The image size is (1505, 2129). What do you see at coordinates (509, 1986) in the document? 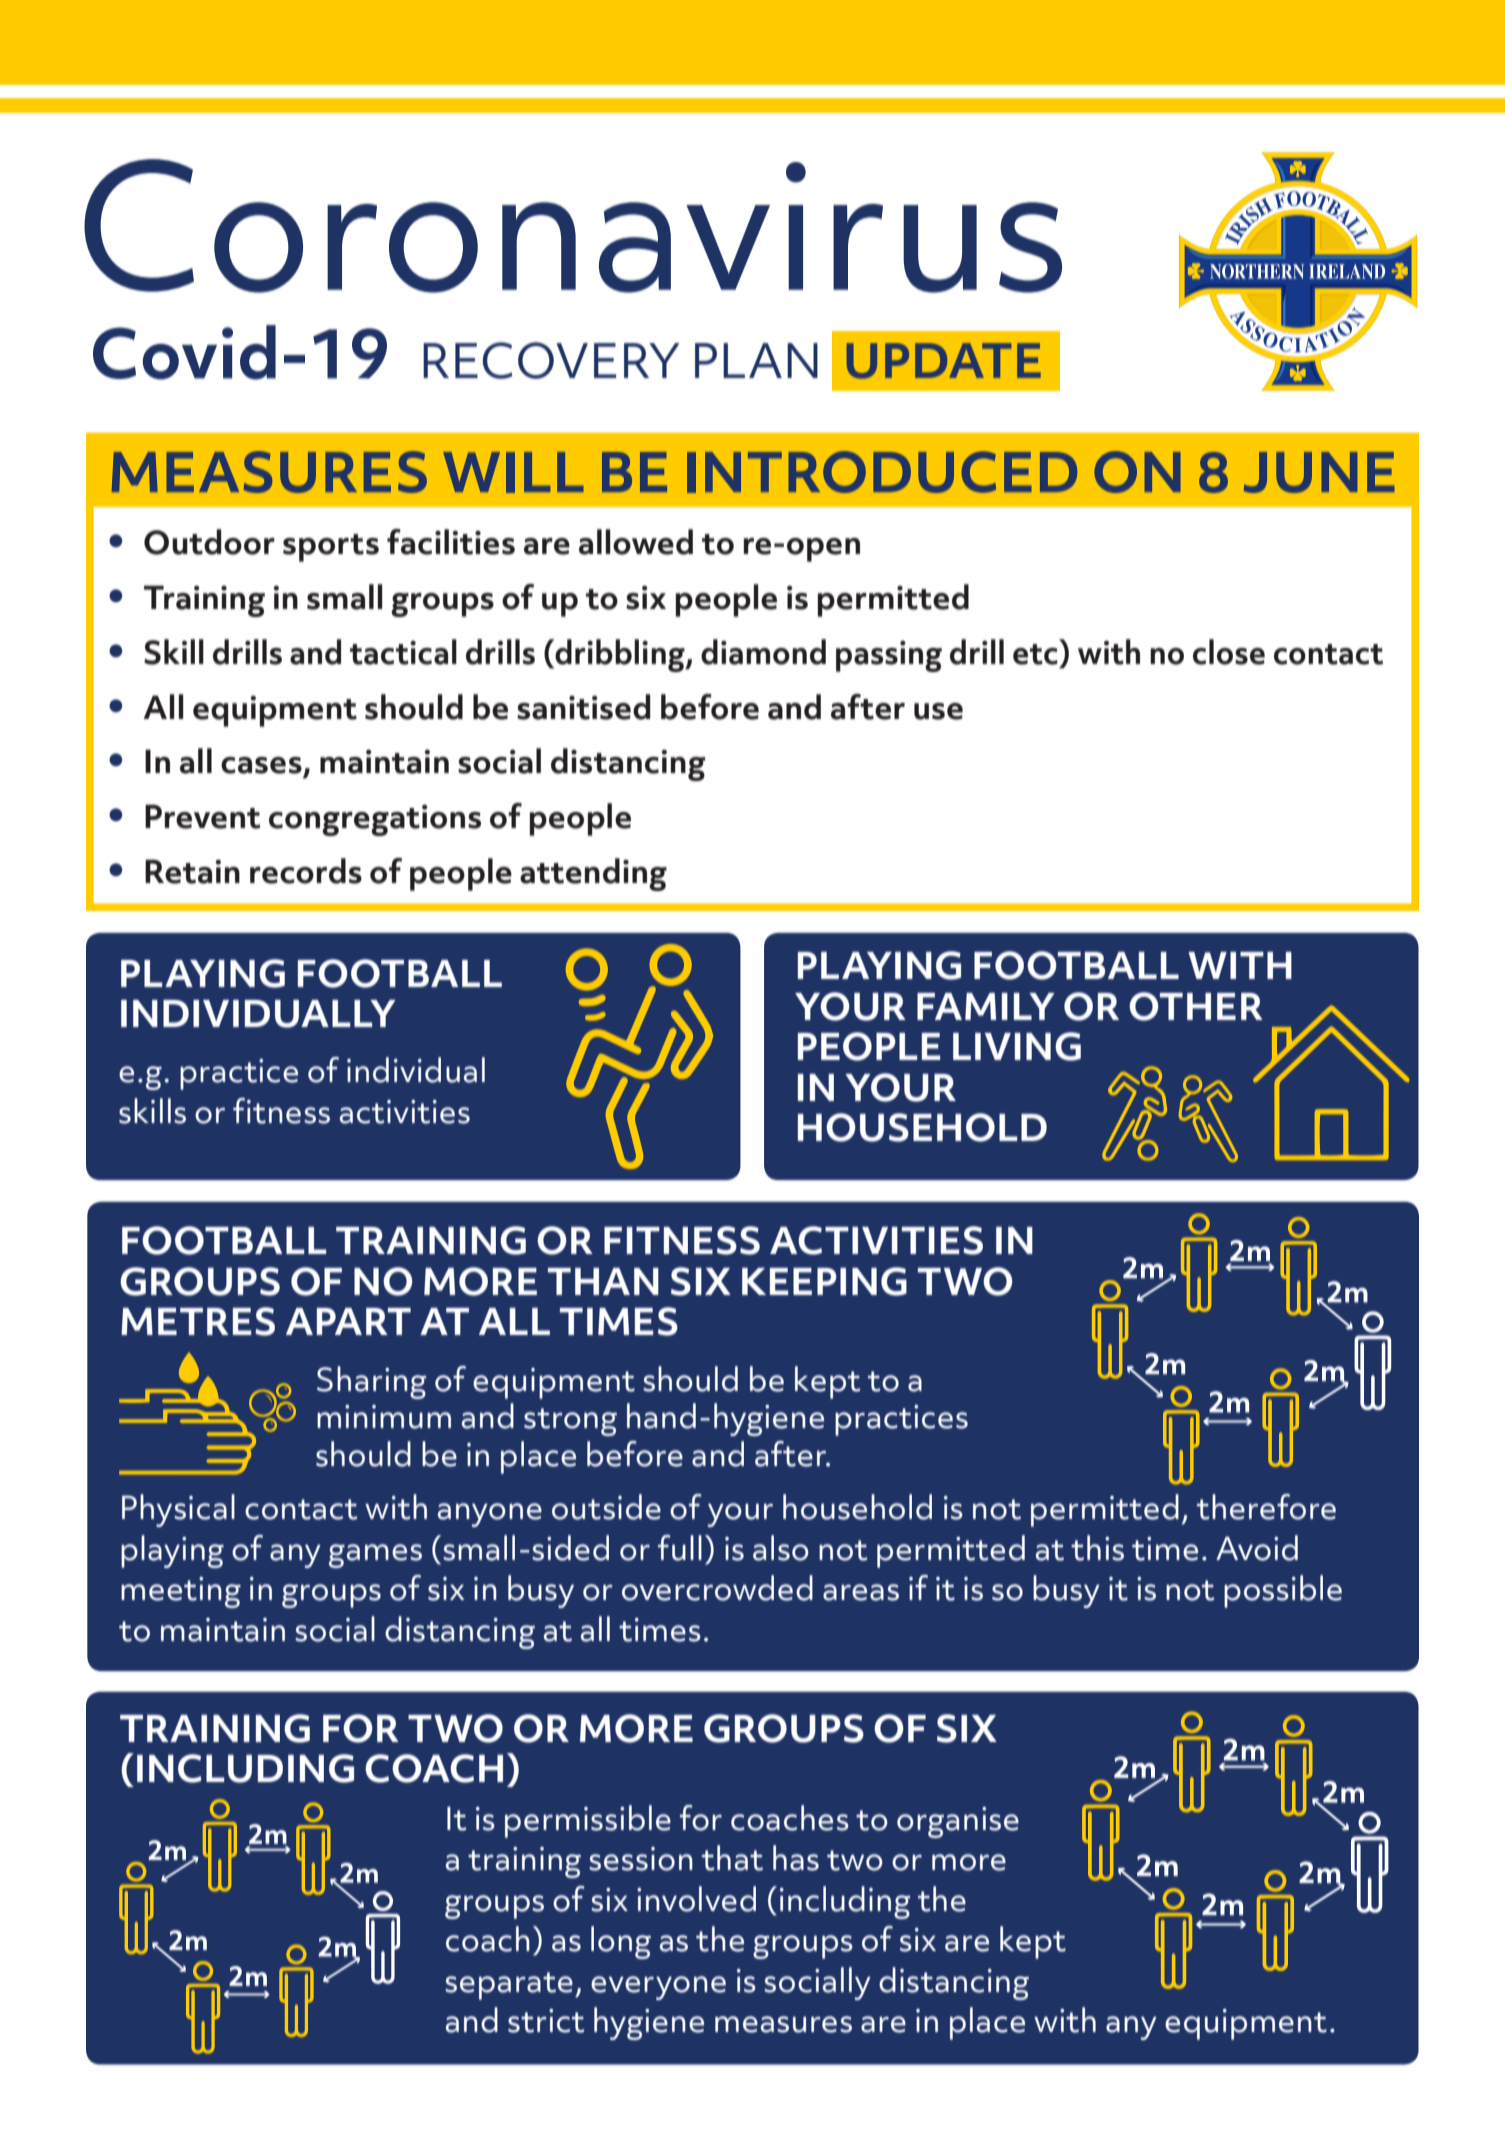
I see `separate` at bounding box center [509, 1986].
